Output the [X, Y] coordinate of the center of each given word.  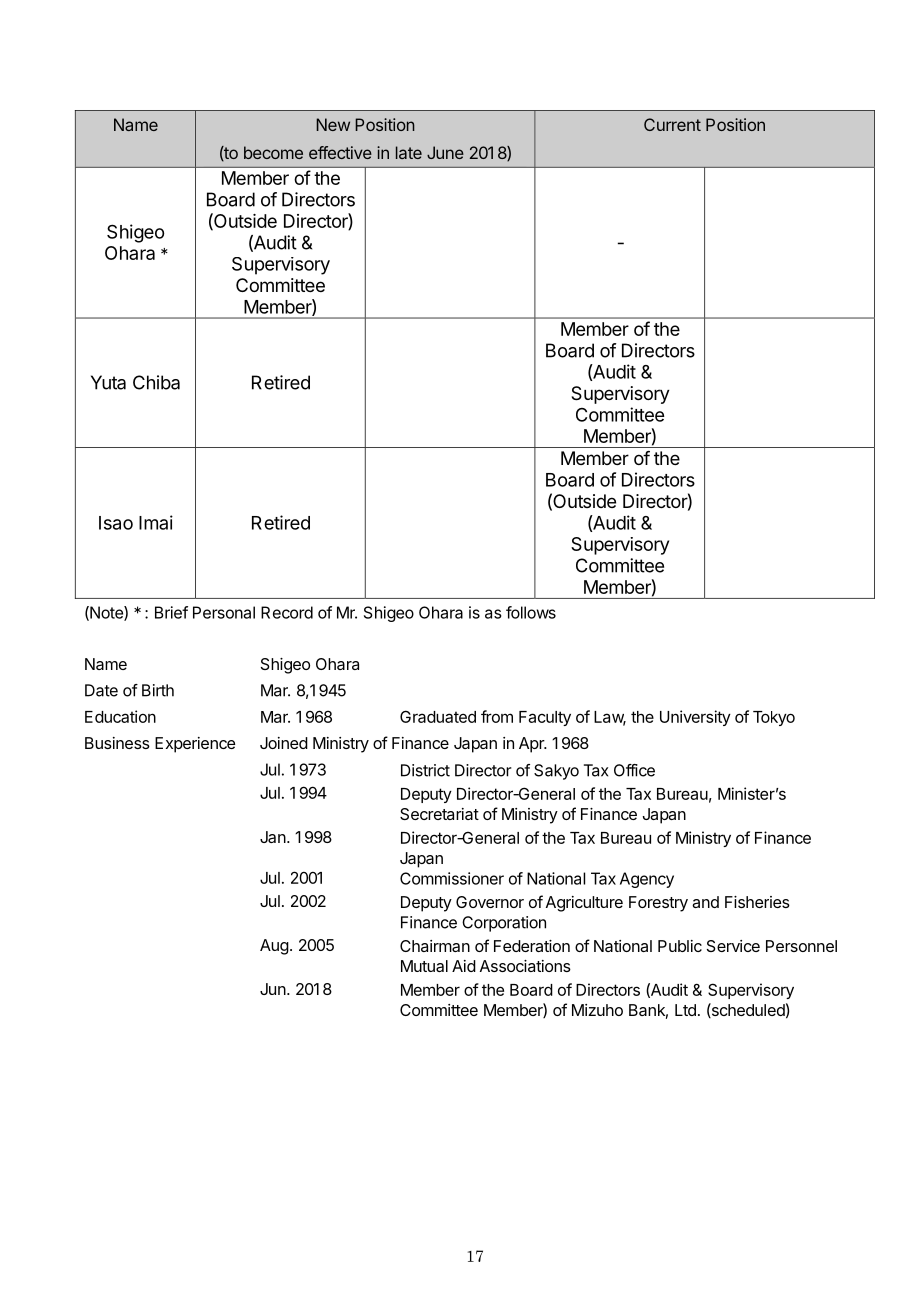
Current [672, 124]
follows [531, 612]
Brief [171, 612]
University [695, 718]
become [273, 152]
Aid [464, 966]
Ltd [685, 1010]
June [445, 152]
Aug [274, 947]
